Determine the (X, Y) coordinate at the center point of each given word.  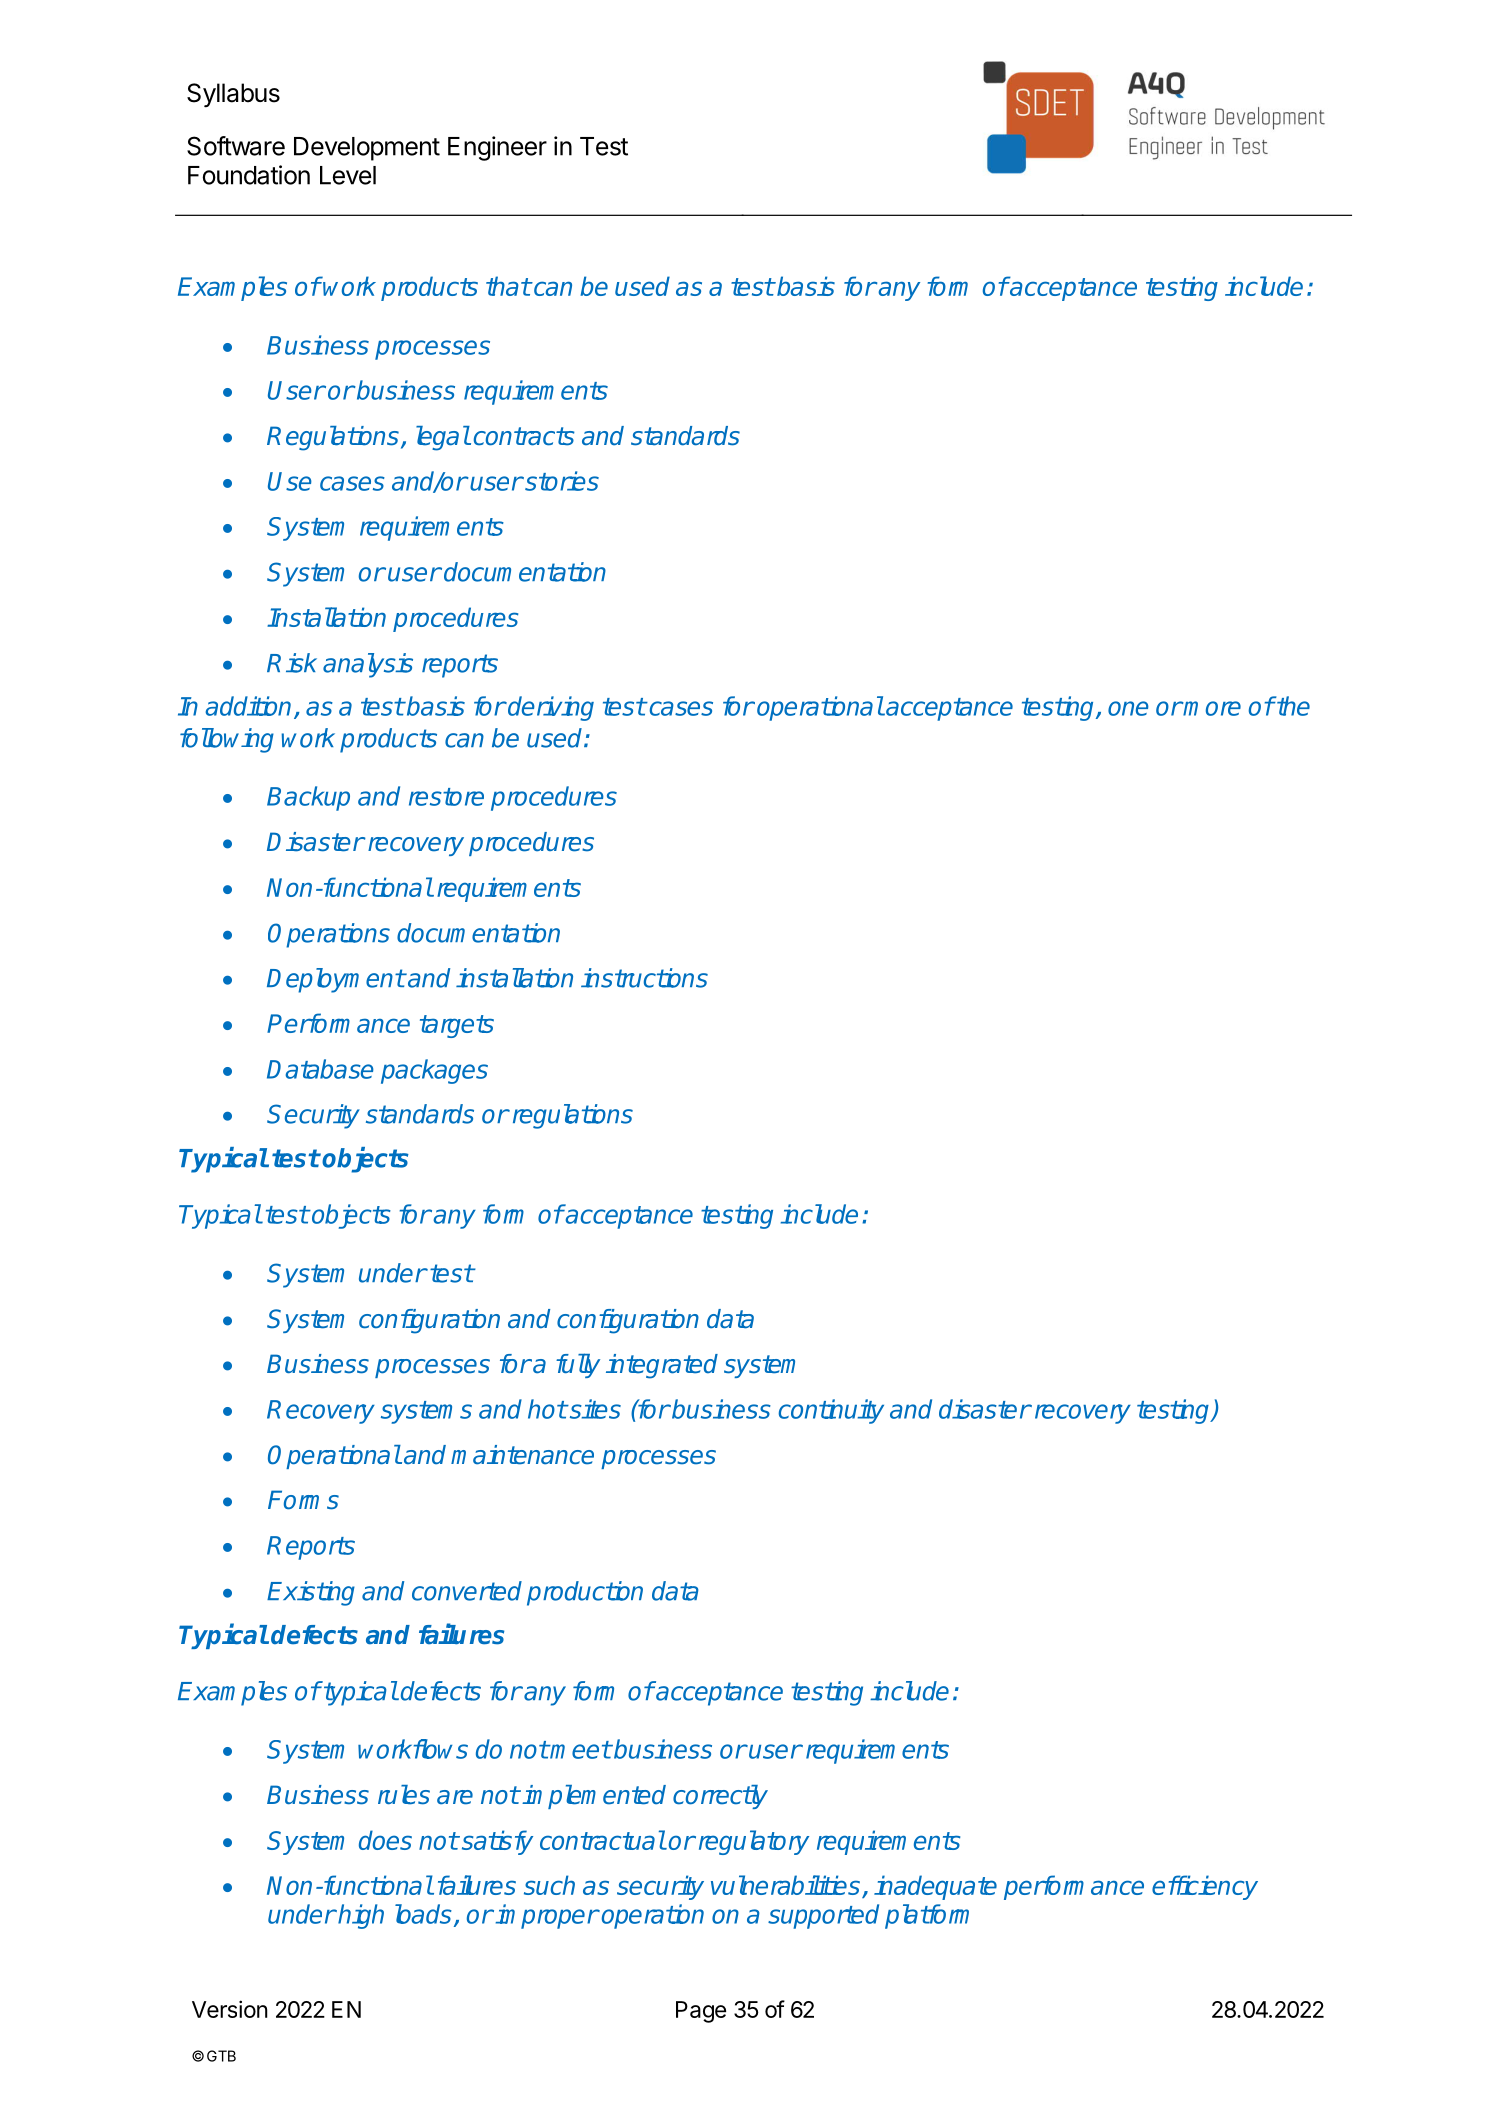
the (1292, 706)
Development (367, 149)
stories (561, 481)
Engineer (497, 148)
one (1128, 708)
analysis (368, 665)
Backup (308, 798)
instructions (644, 978)
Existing (311, 1593)
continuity (831, 1411)
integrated (662, 1366)
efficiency (1205, 1887)
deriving (550, 708)
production (585, 1593)
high (361, 1916)
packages (434, 1071)
